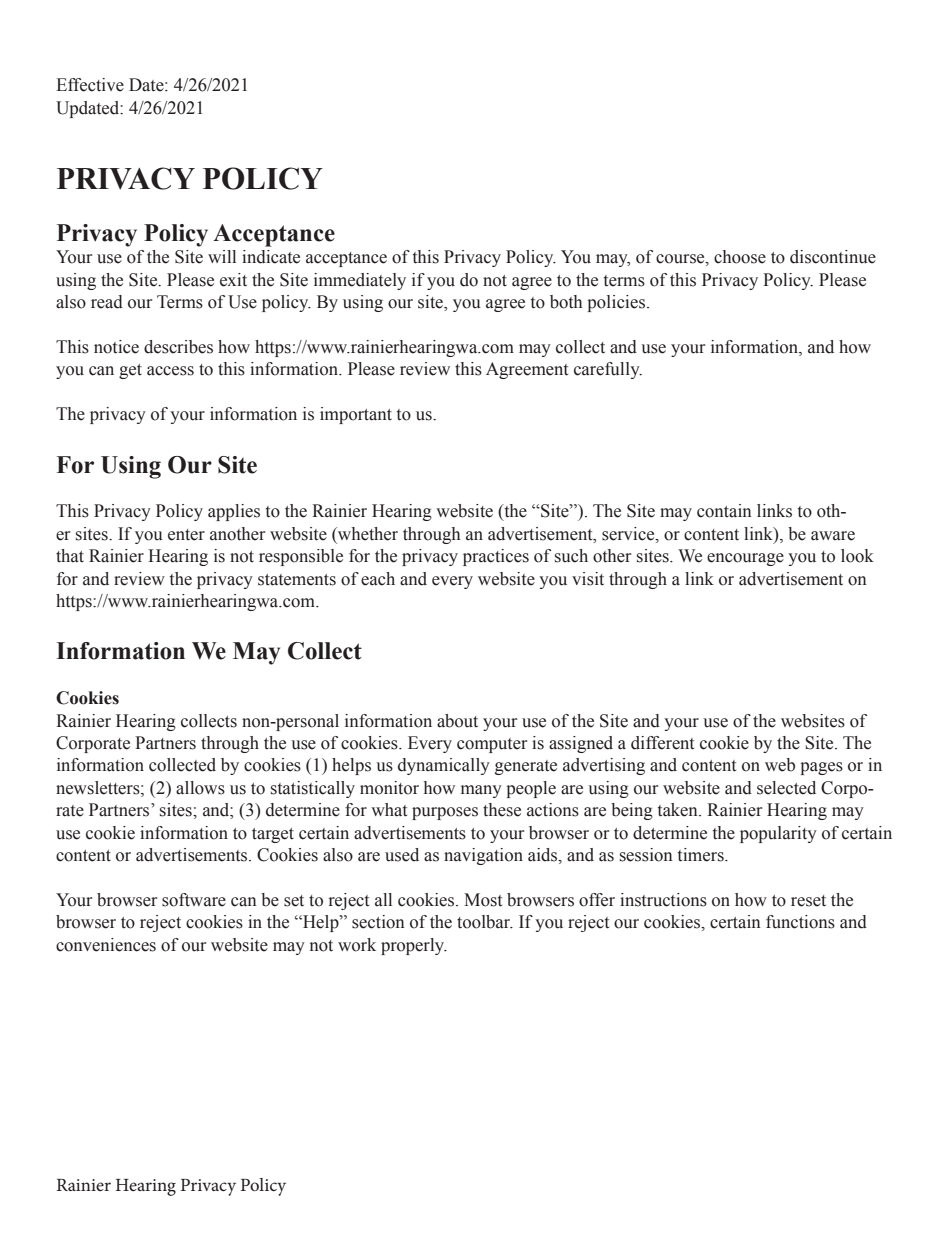  Describe the element at coordinates (186, 535) in the document. I see `enter` at that location.
